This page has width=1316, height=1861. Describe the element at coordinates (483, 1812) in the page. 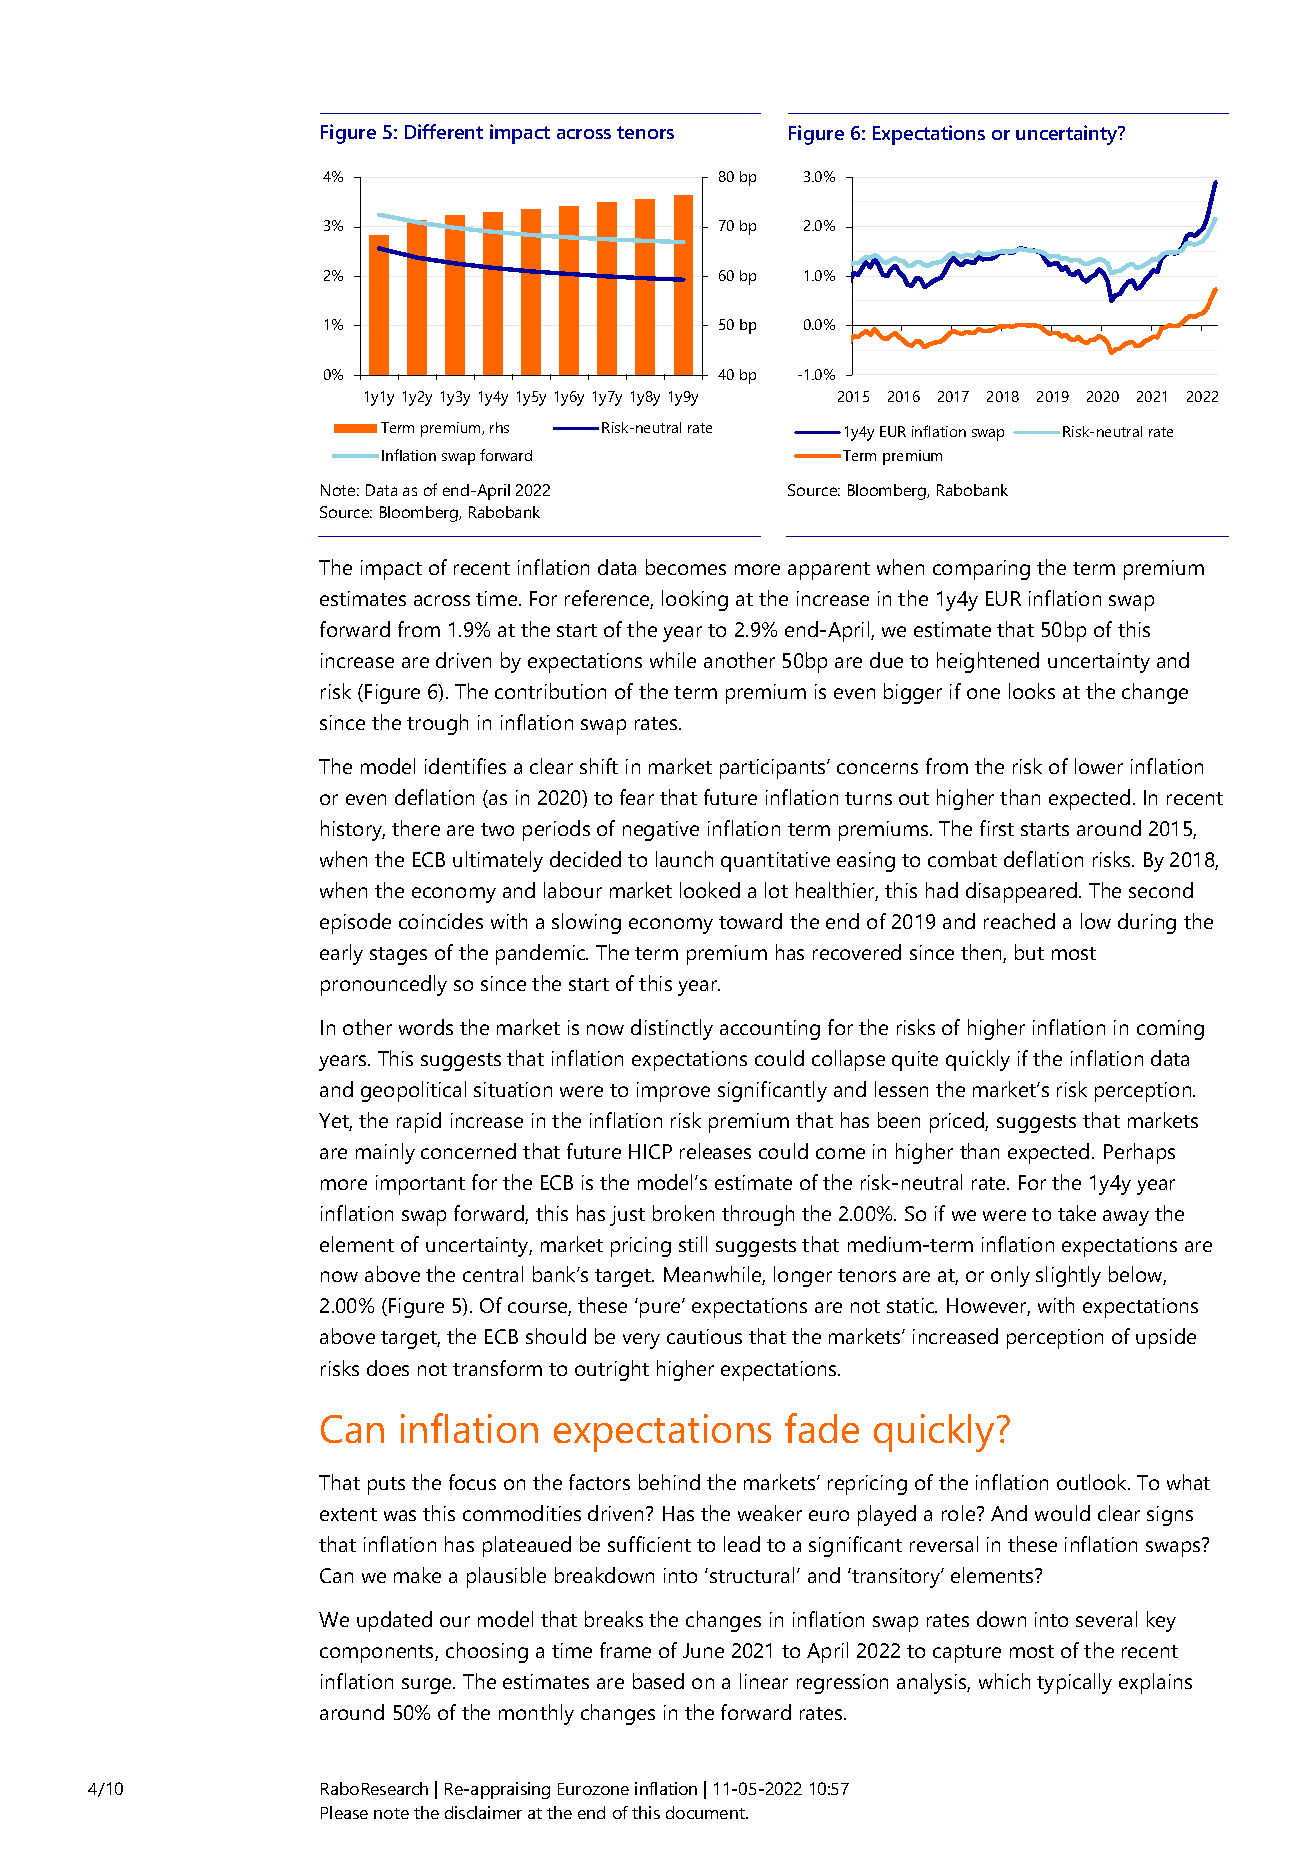

I see `disclaimer` at that location.
